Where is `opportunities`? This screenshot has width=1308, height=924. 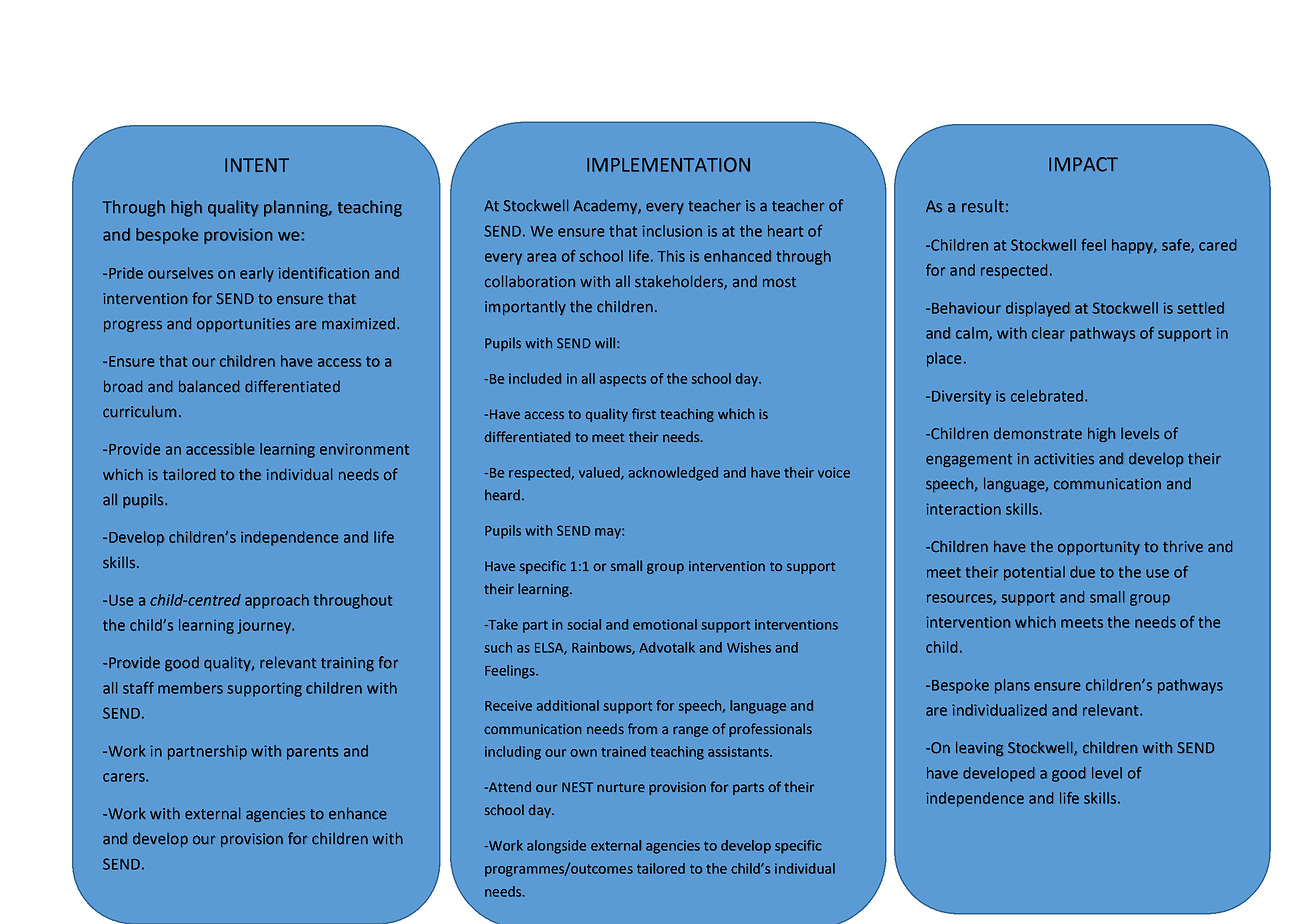 opportunities is located at coordinates (243, 325).
